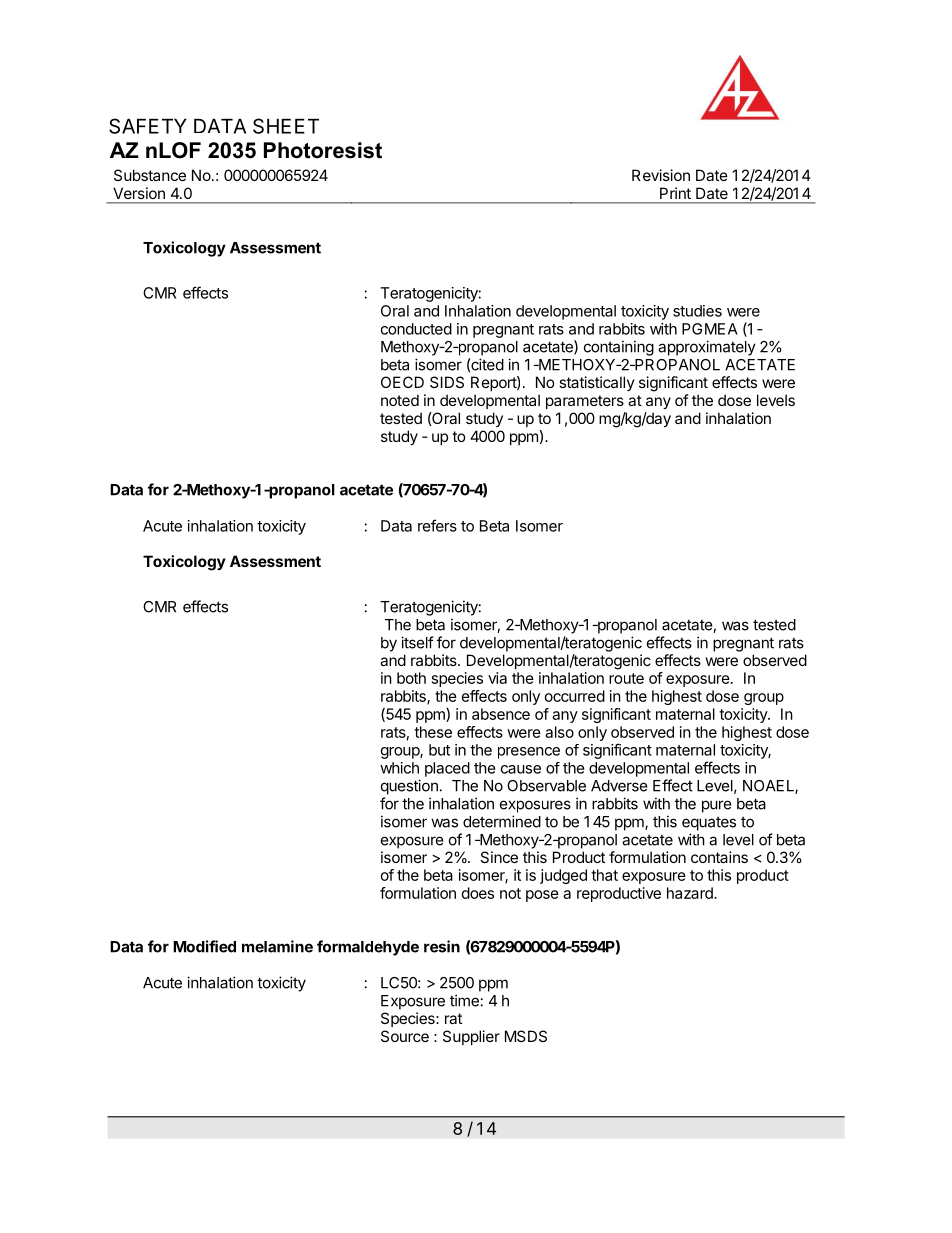 Image resolution: width=952 pixels, height=1233 pixels. What do you see at coordinates (417, 642) in the screenshot?
I see `itself` at bounding box center [417, 642].
